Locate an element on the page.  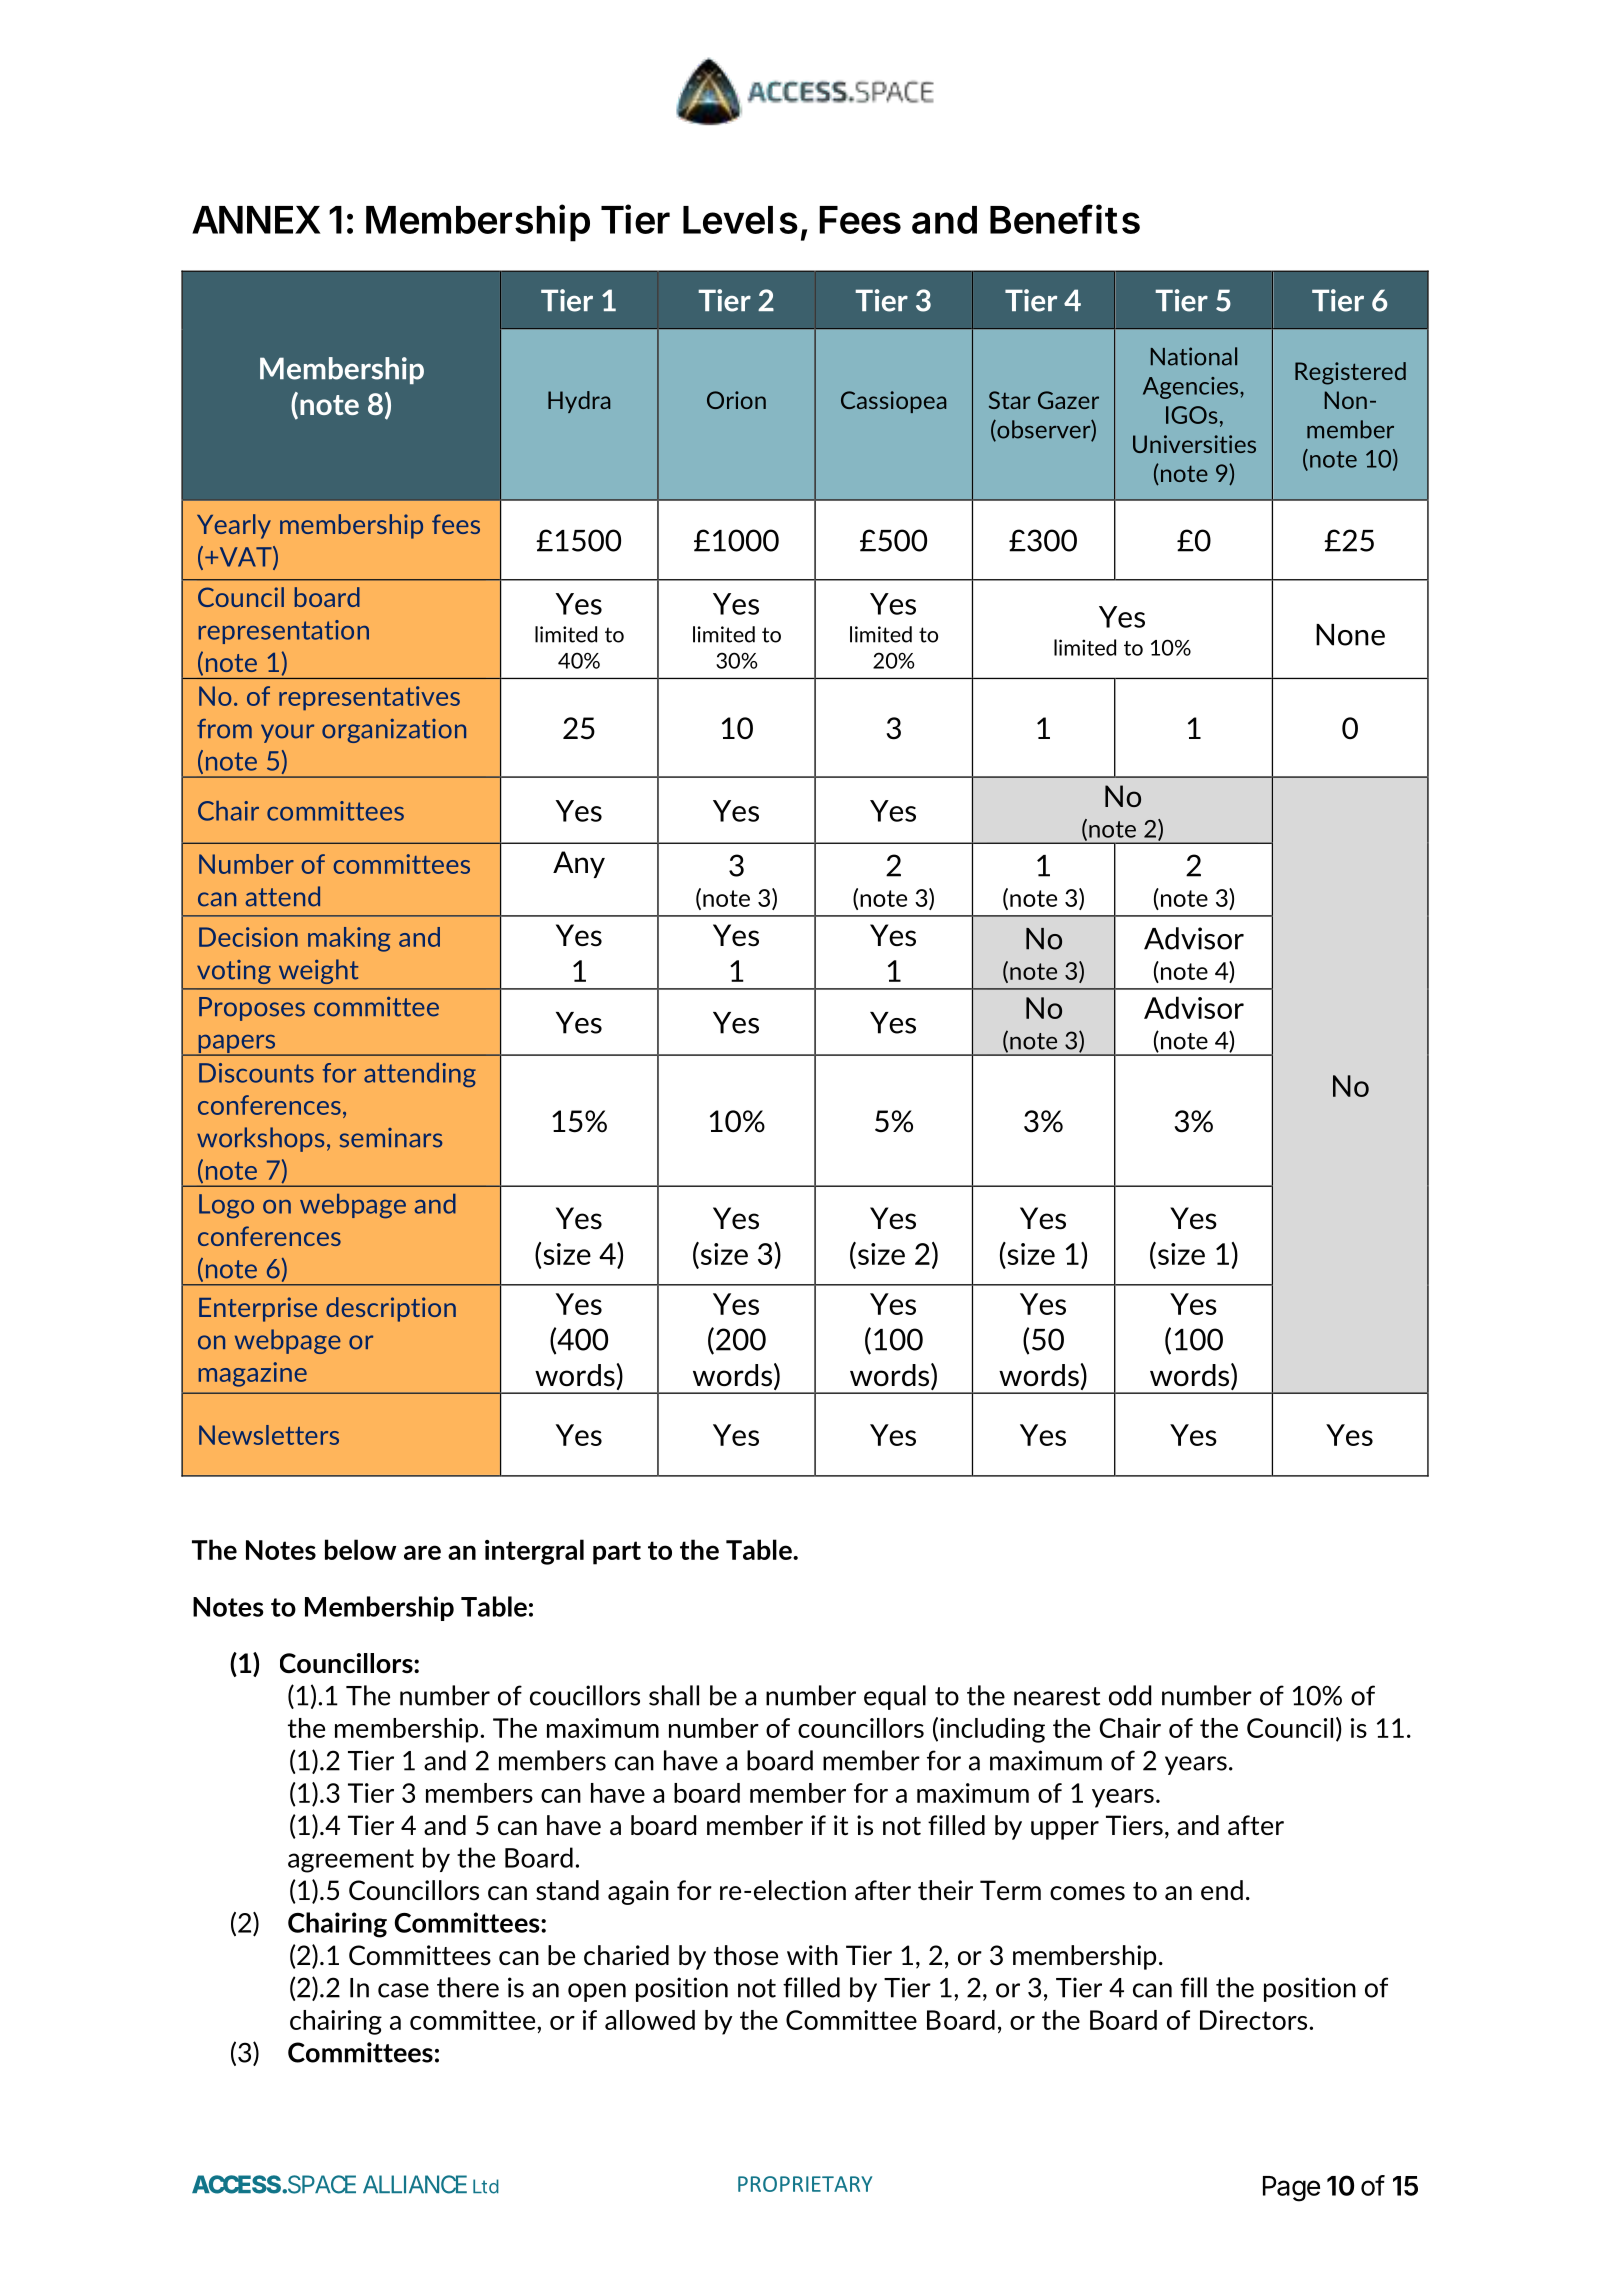
seminars is located at coordinates (390, 1138).
